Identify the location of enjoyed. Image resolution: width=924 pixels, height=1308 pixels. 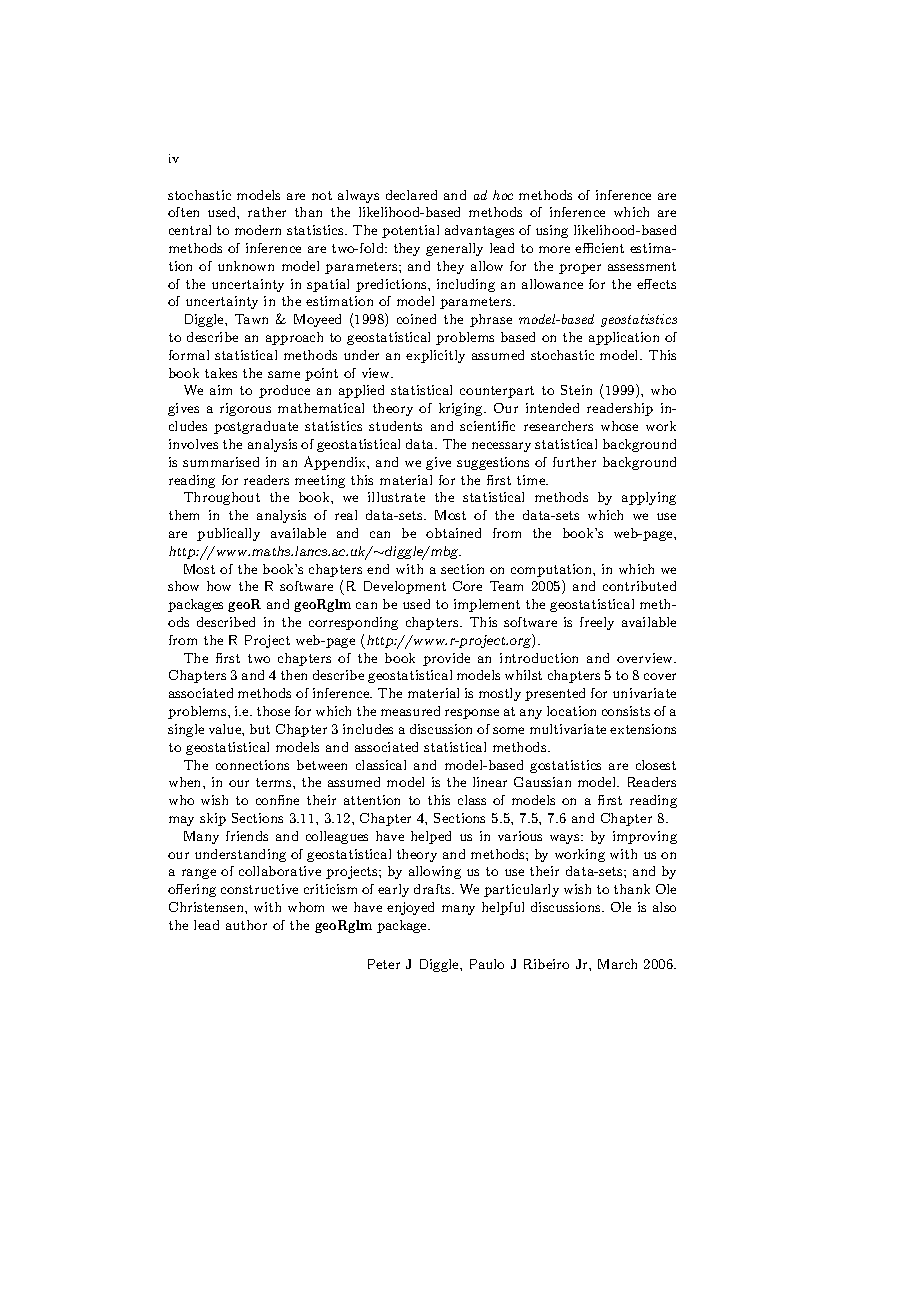
(410, 908).
